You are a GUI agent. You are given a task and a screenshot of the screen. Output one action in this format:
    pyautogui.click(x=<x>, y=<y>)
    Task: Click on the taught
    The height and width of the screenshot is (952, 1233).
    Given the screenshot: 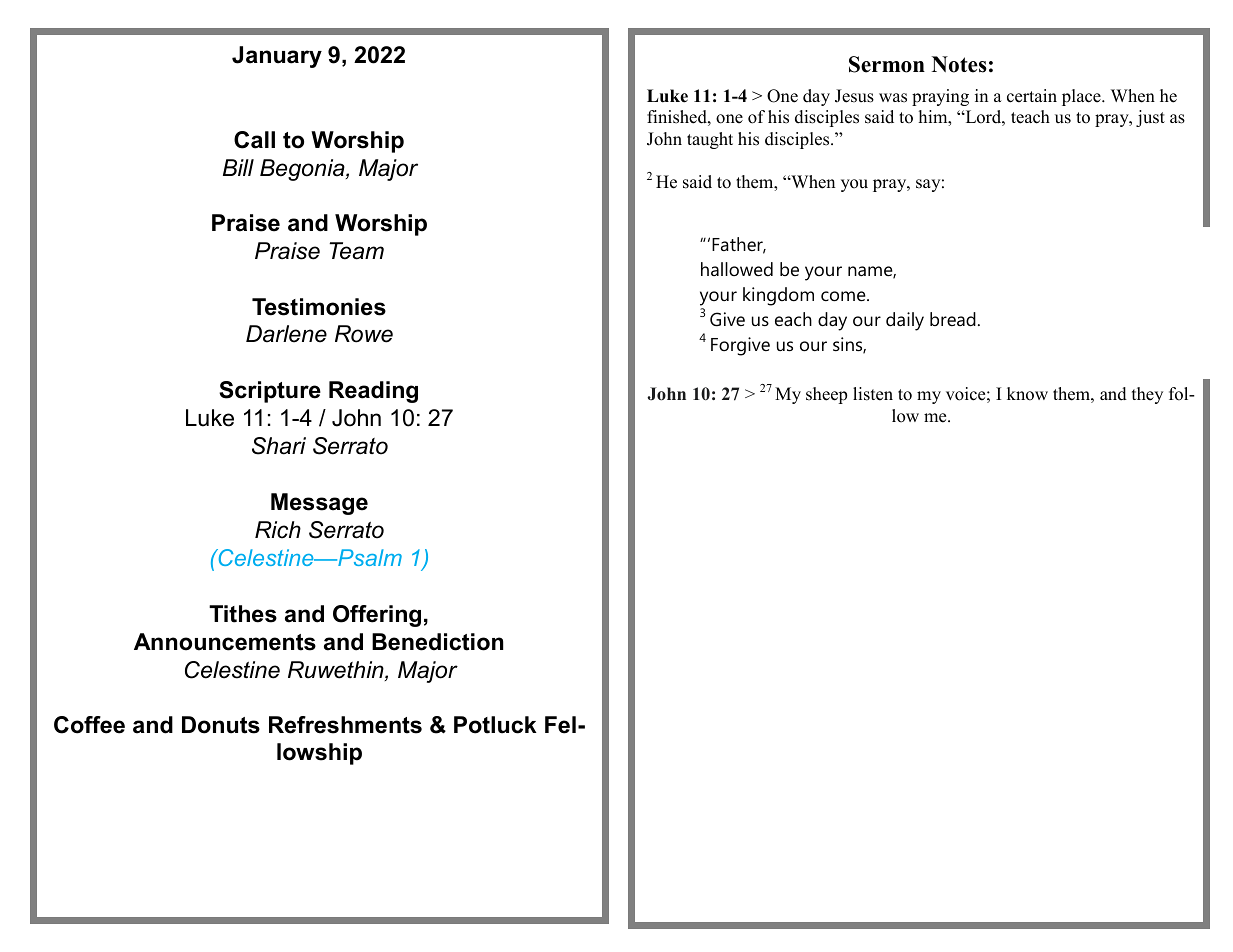 What is the action you would take?
    pyautogui.click(x=710, y=140)
